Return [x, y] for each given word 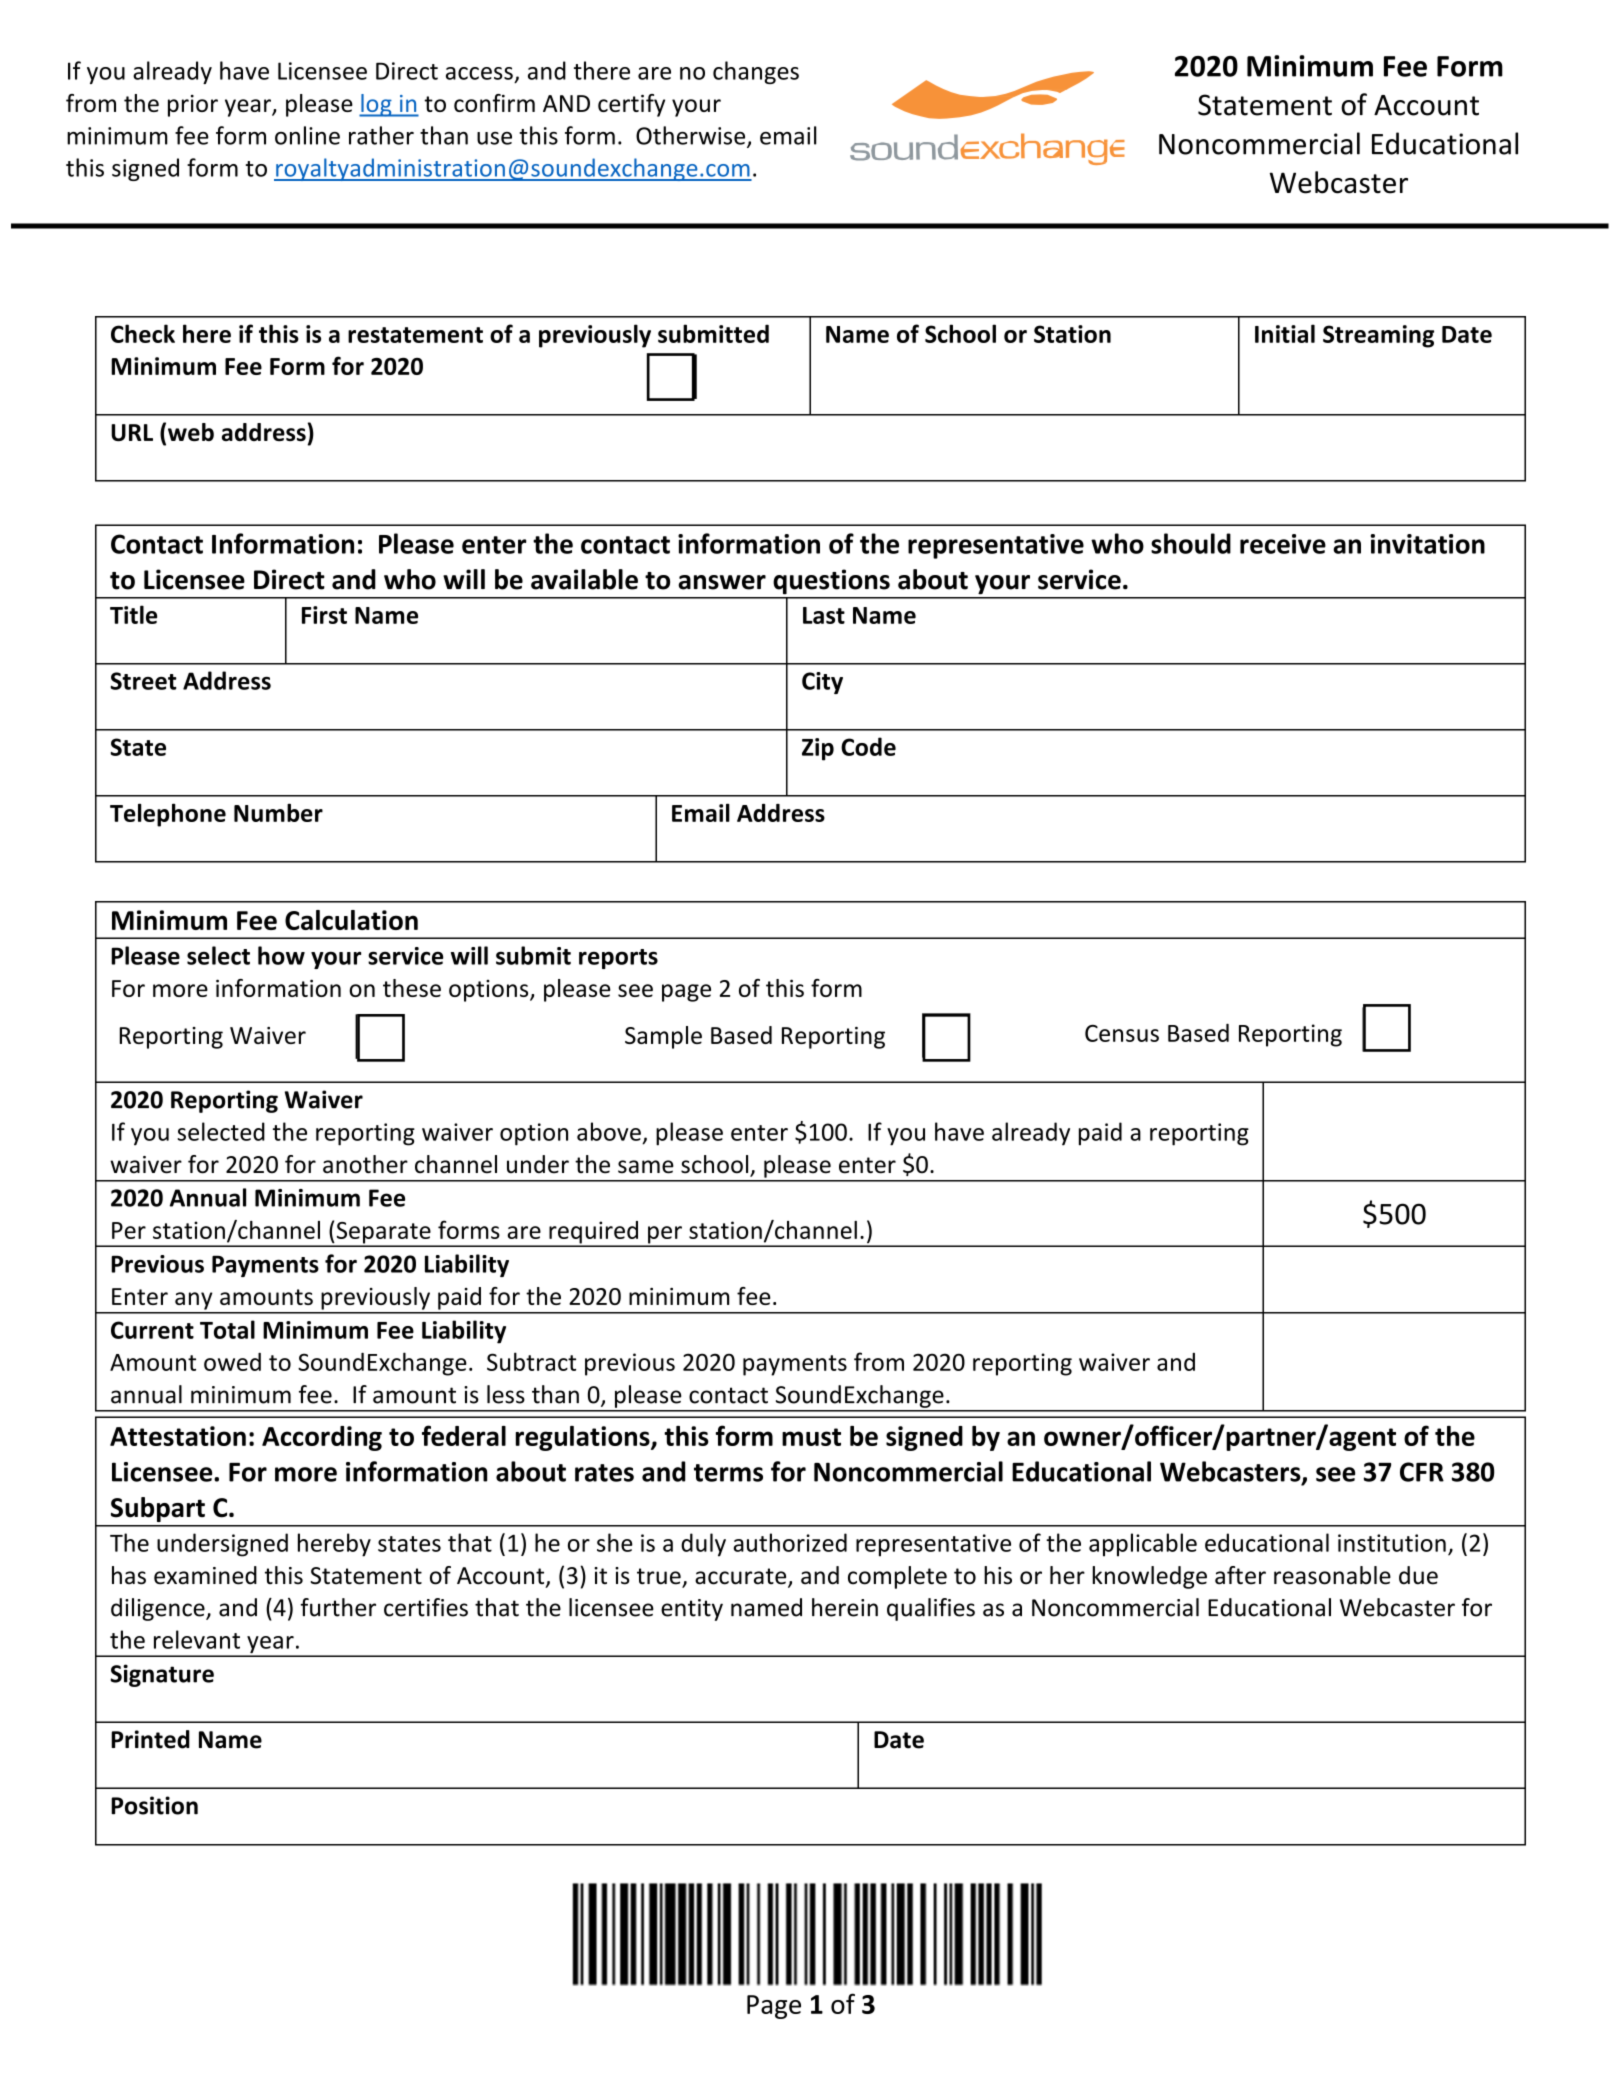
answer [722, 582]
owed [232, 1362]
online [307, 135]
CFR [1422, 1472]
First [324, 615]
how [281, 955]
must [811, 1437]
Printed [150, 1739]
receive [1283, 544]
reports [618, 959]
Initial [1285, 333]
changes [756, 72]
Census [1122, 1033]
